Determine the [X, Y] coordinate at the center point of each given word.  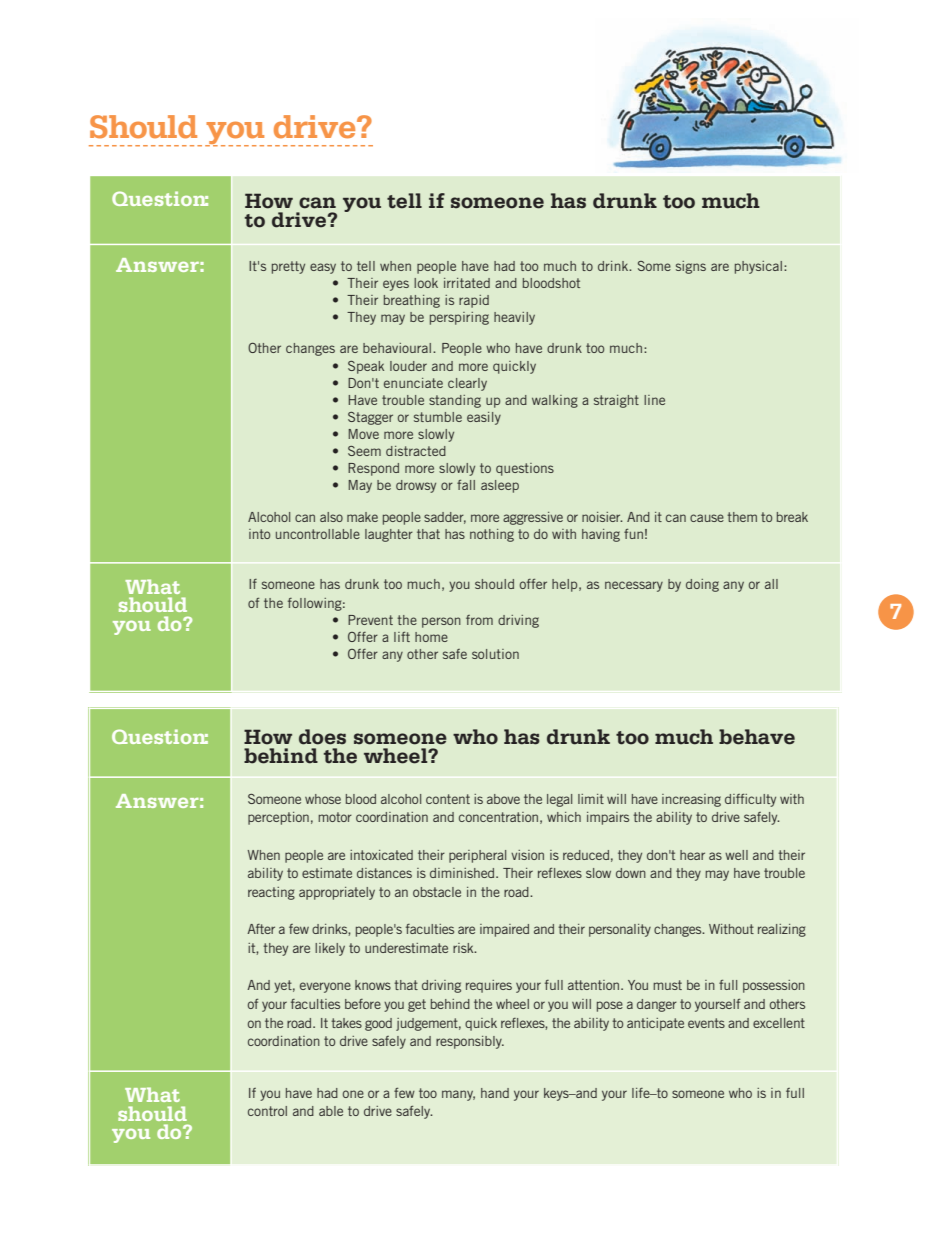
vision [527, 855]
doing [702, 585]
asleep [500, 486]
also [331, 517]
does [322, 737]
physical [758, 267]
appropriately [337, 893]
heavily [514, 318]
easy [323, 268]
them [742, 517]
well [736, 855]
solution [495, 654]
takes [346, 1023]
